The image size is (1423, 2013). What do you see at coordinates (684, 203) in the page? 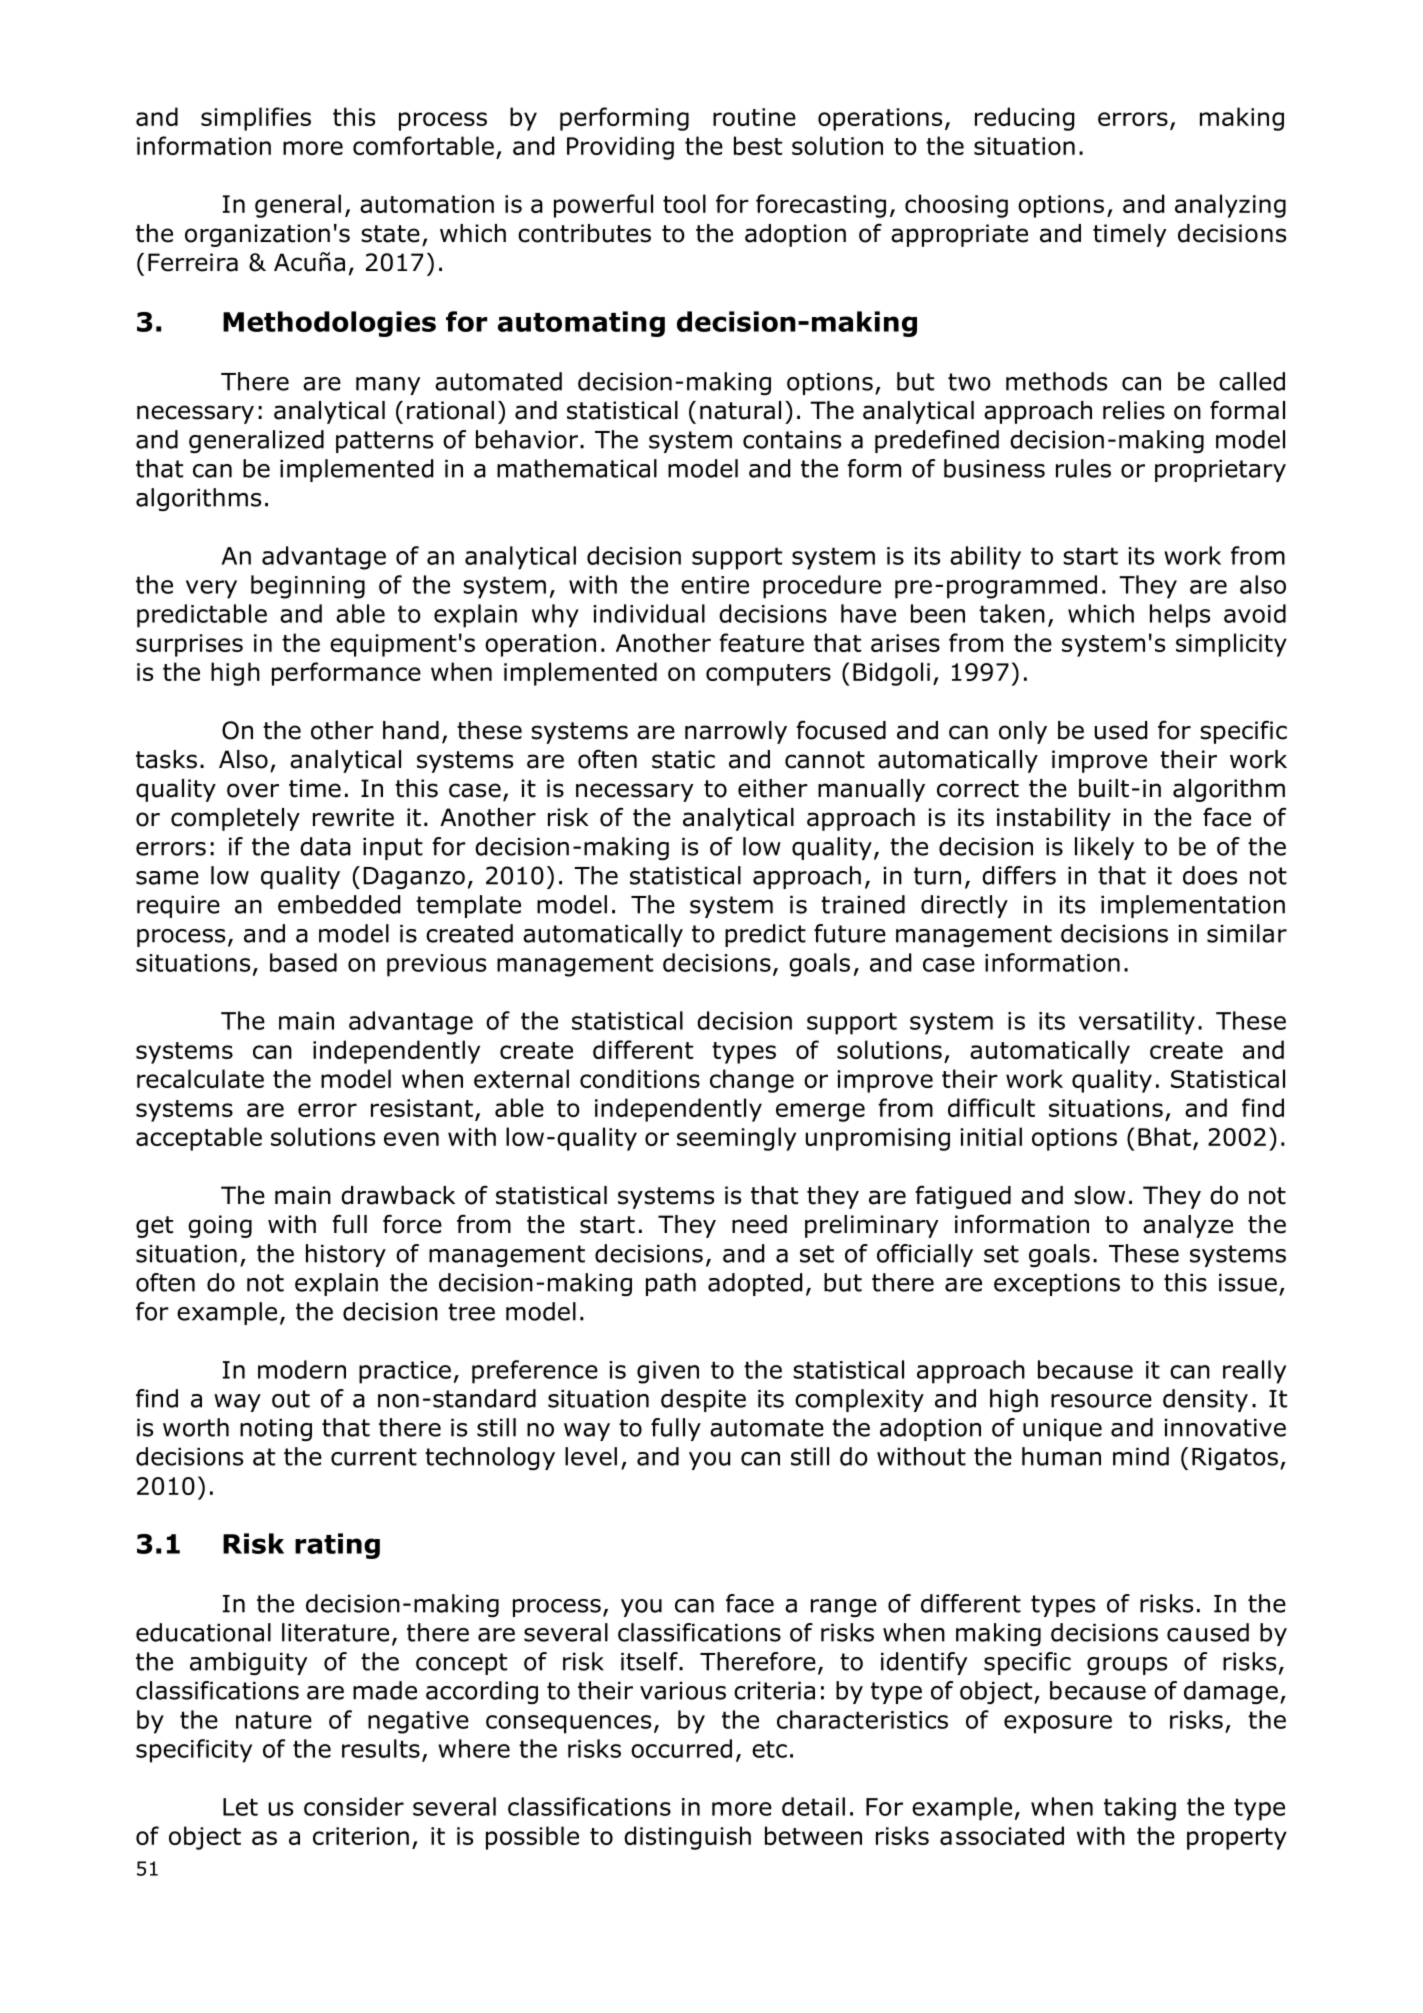
I see `tool` at bounding box center [684, 203].
